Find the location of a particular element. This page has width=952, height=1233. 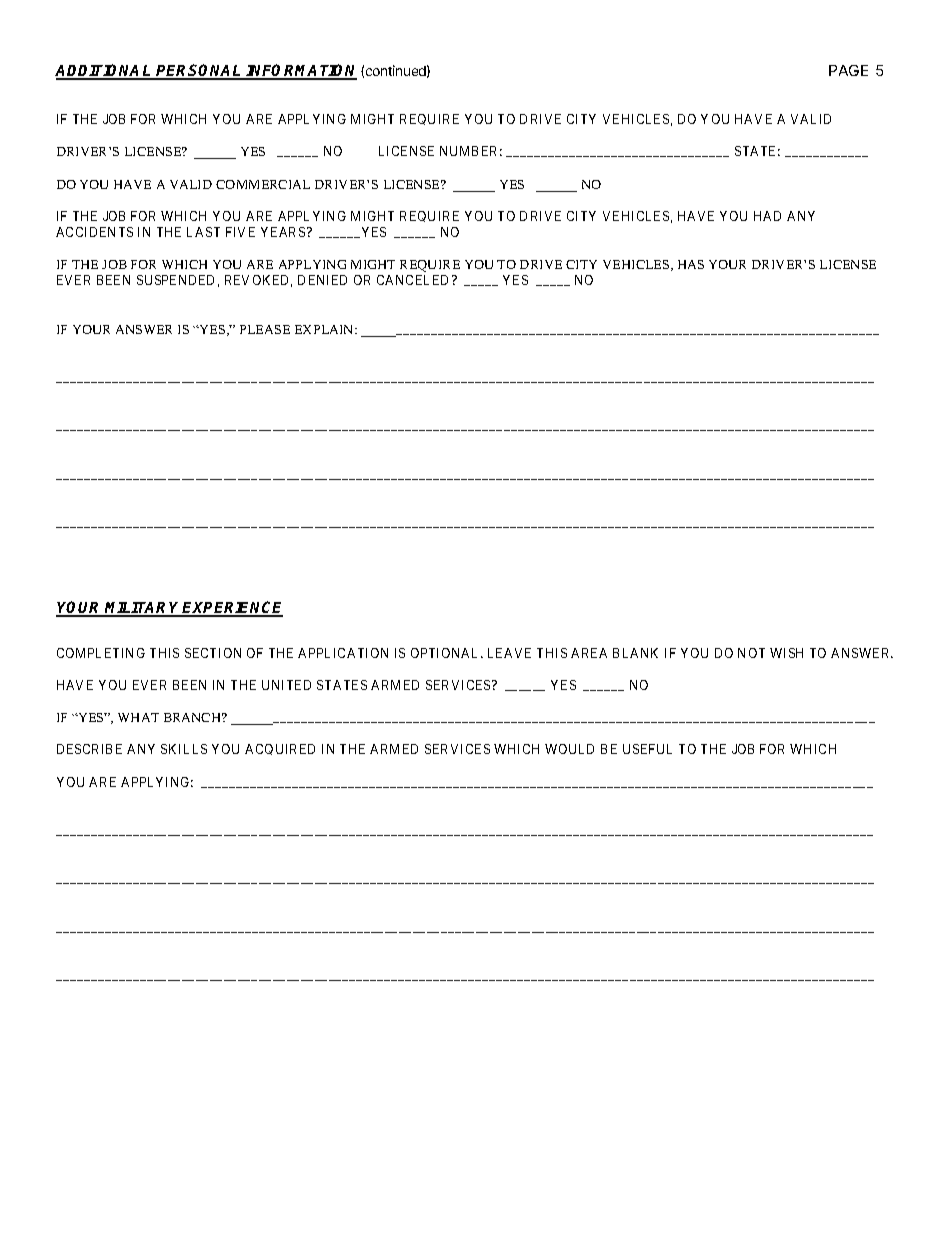

WOULD is located at coordinates (569, 749).
